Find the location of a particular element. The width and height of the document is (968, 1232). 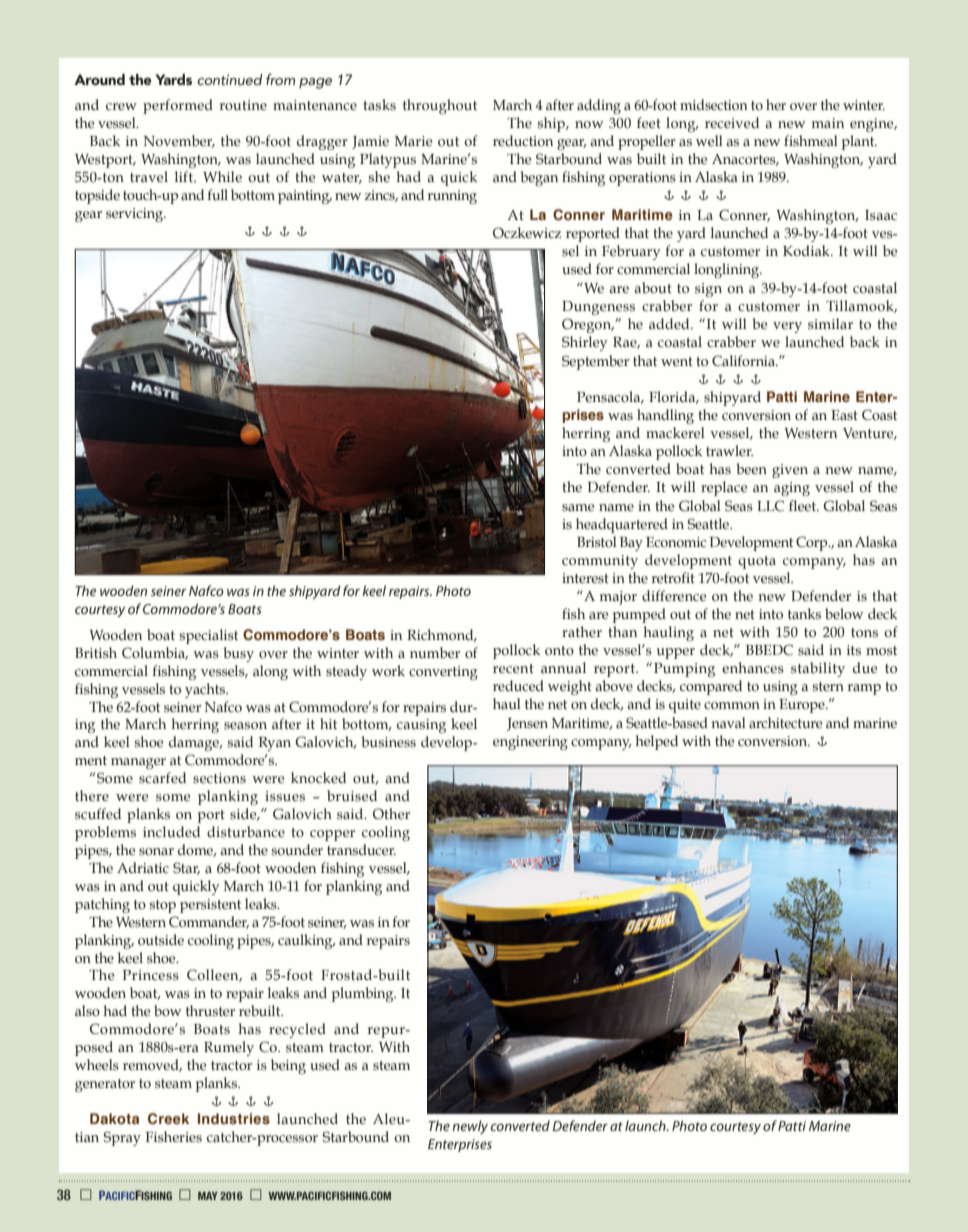

same is located at coordinates (578, 508).
